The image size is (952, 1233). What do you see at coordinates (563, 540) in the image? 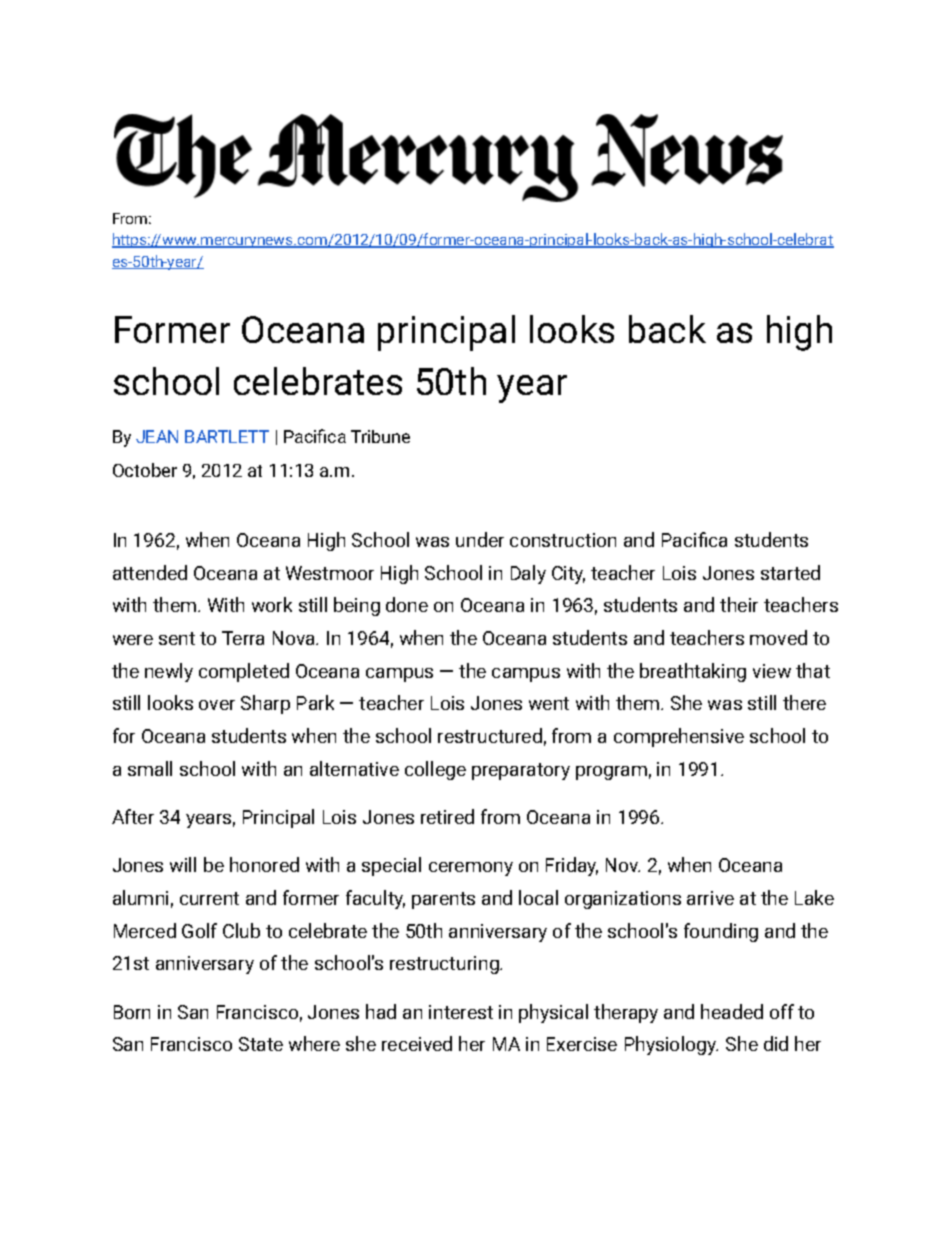
I see `construction` at bounding box center [563, 540].
